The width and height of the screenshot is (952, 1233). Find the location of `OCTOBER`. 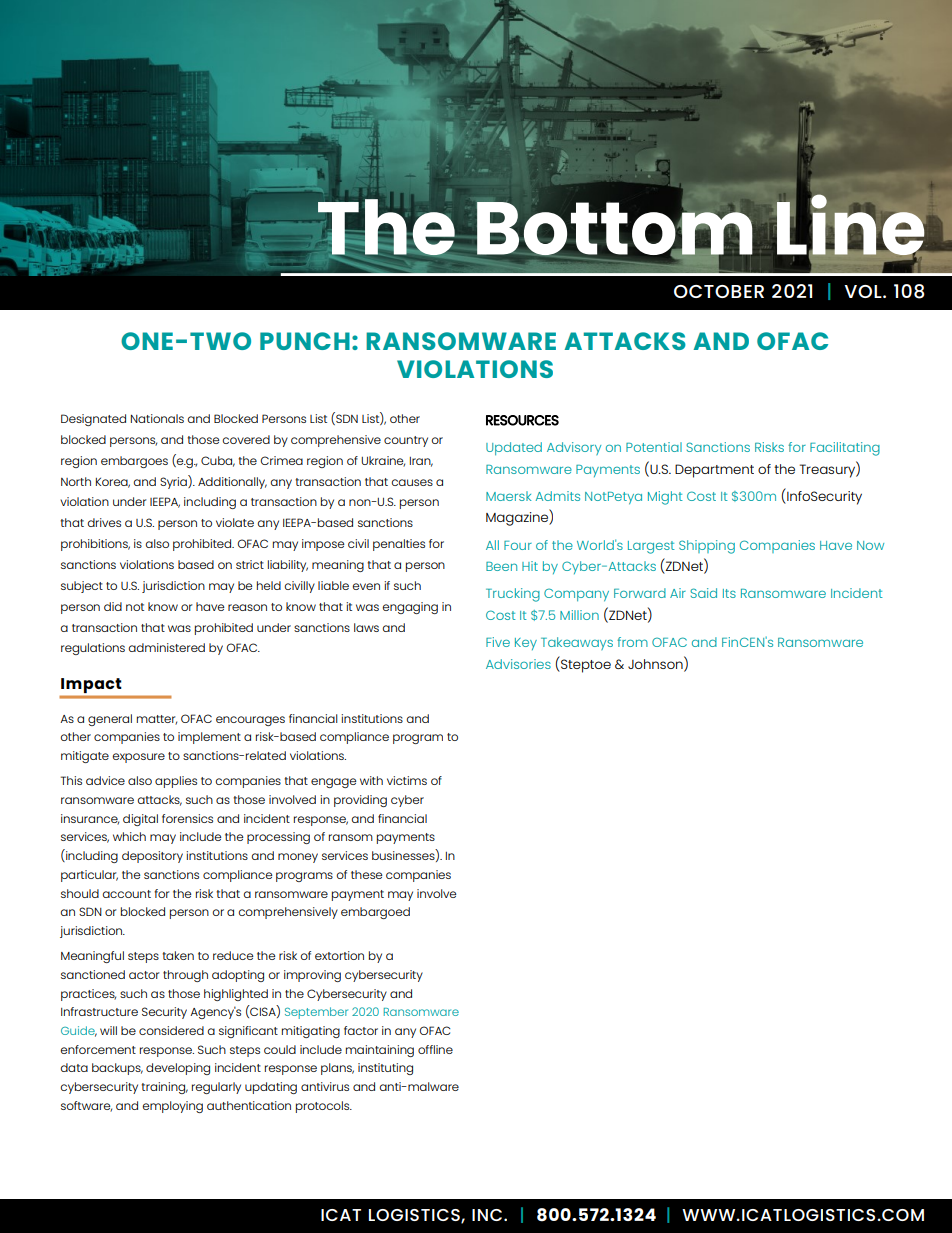

OCTOBER is located at coordinates (719, 291).
